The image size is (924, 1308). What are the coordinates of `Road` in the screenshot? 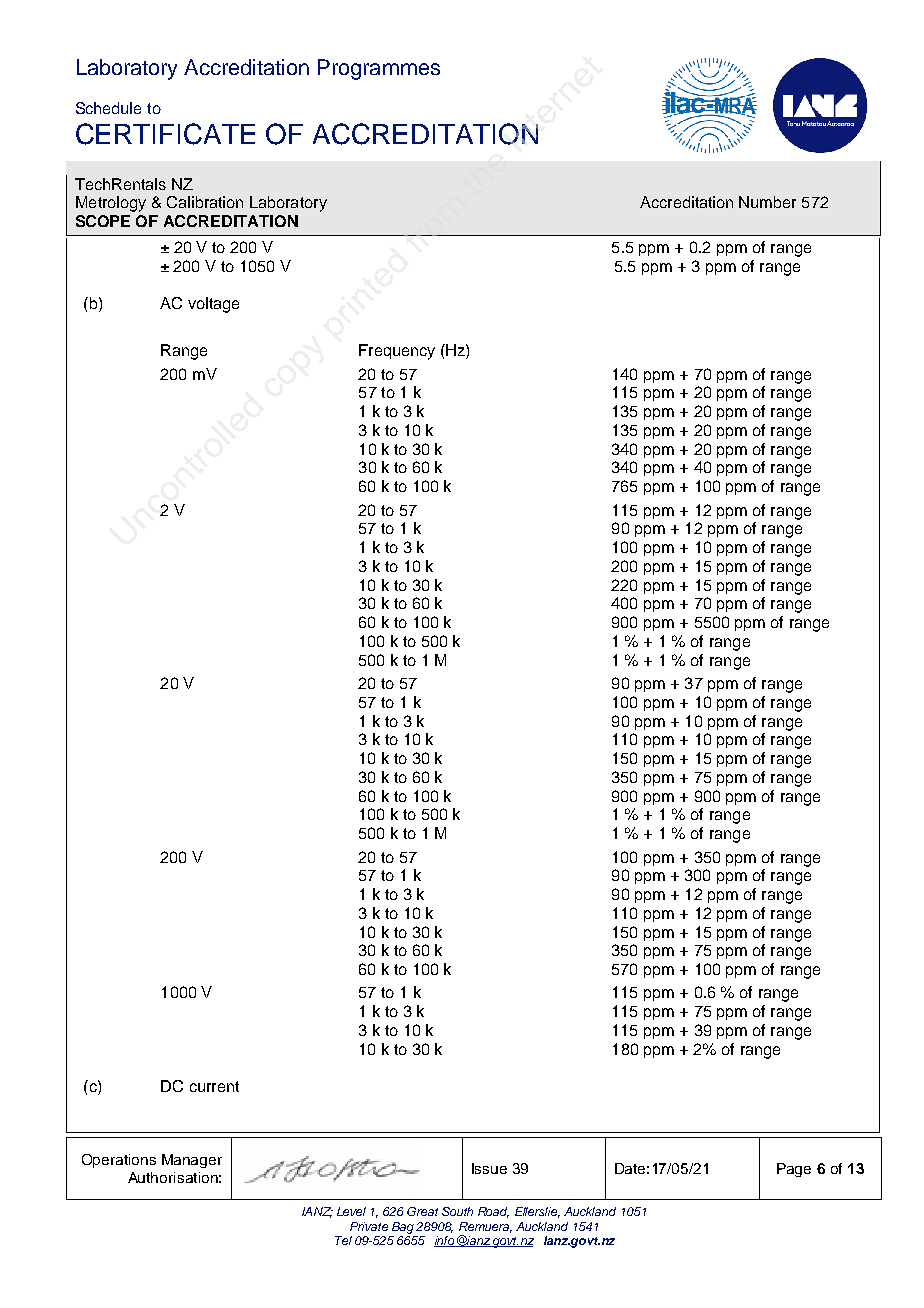 It's located at (493, 1212).
